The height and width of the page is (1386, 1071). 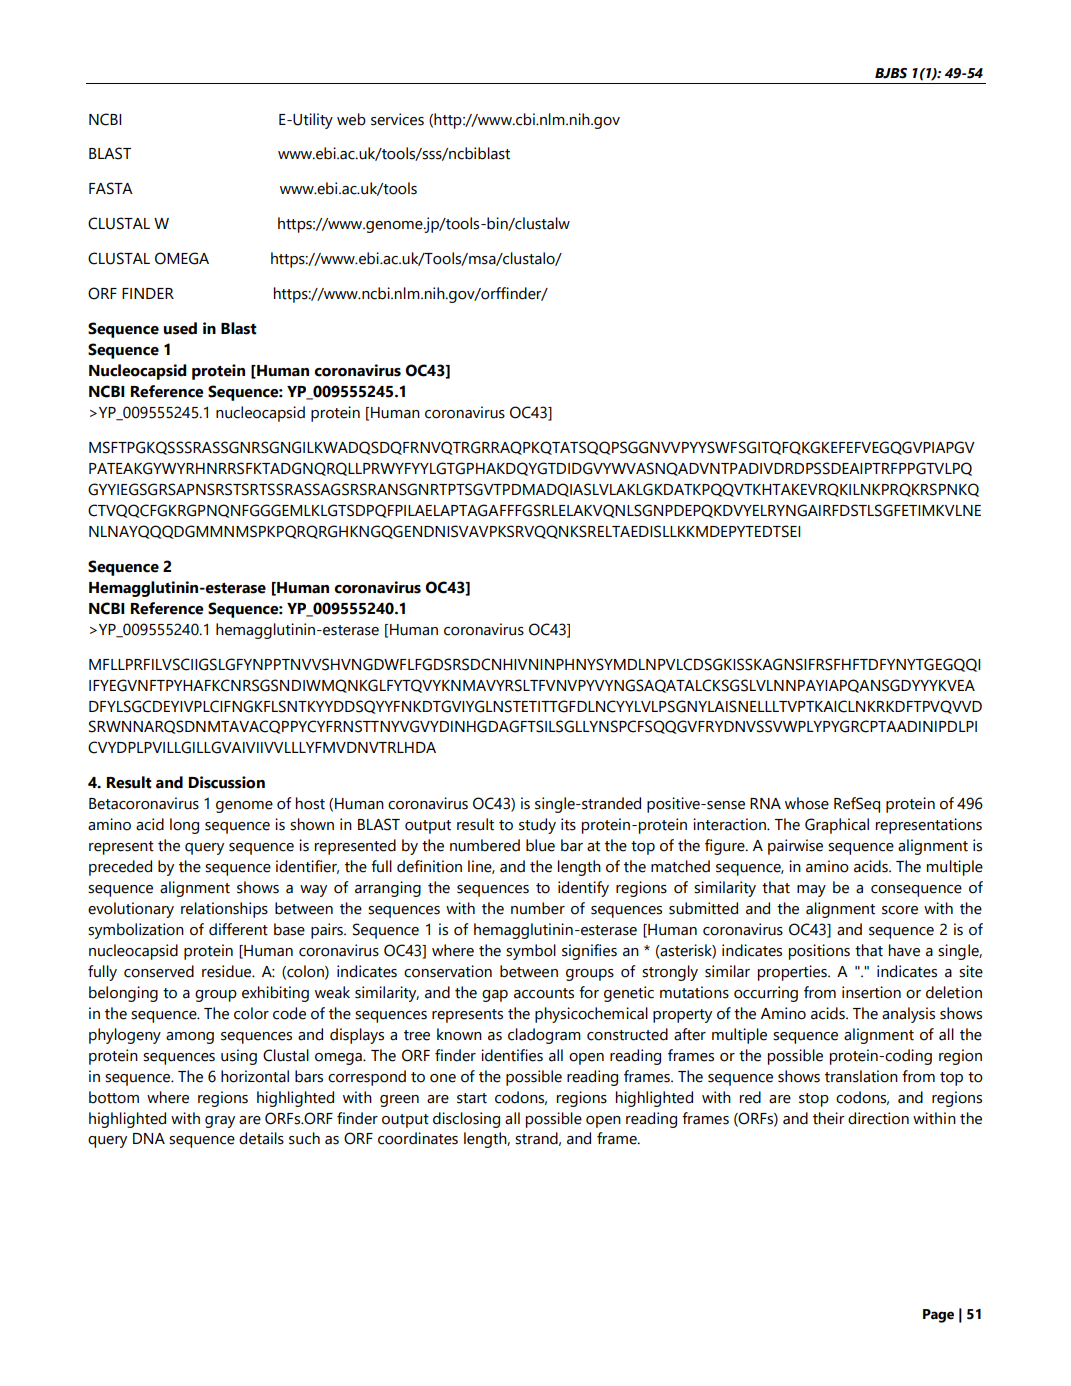 I want to click on services, so click(x=397, y=119).
